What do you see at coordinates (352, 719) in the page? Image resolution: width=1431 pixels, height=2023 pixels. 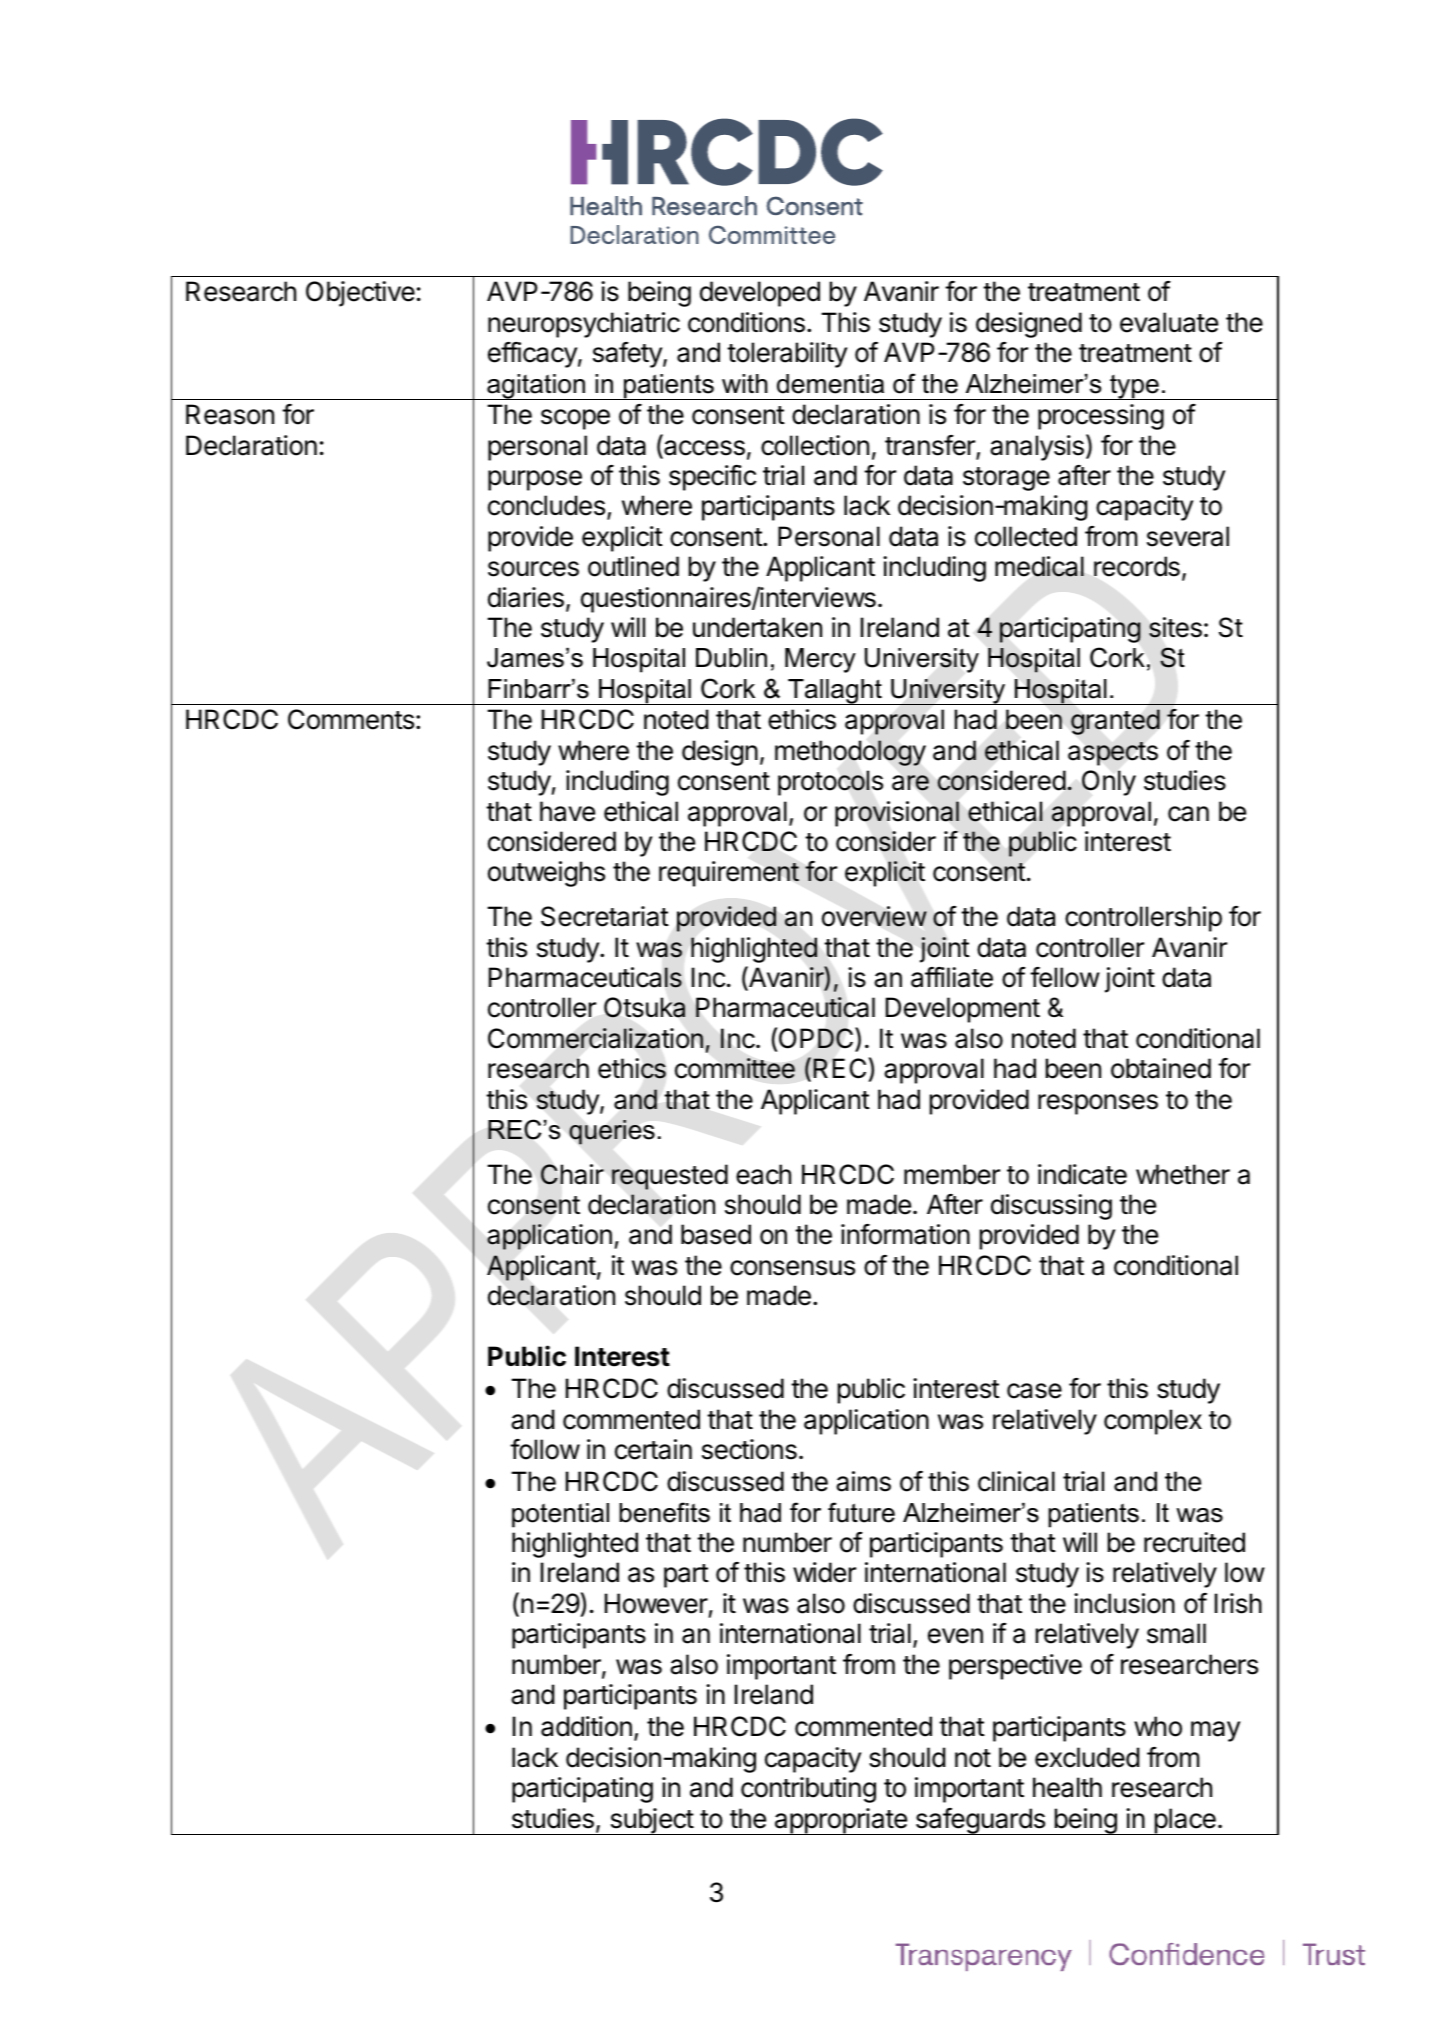 I see `Comments` at bounding box center [352, 719].
